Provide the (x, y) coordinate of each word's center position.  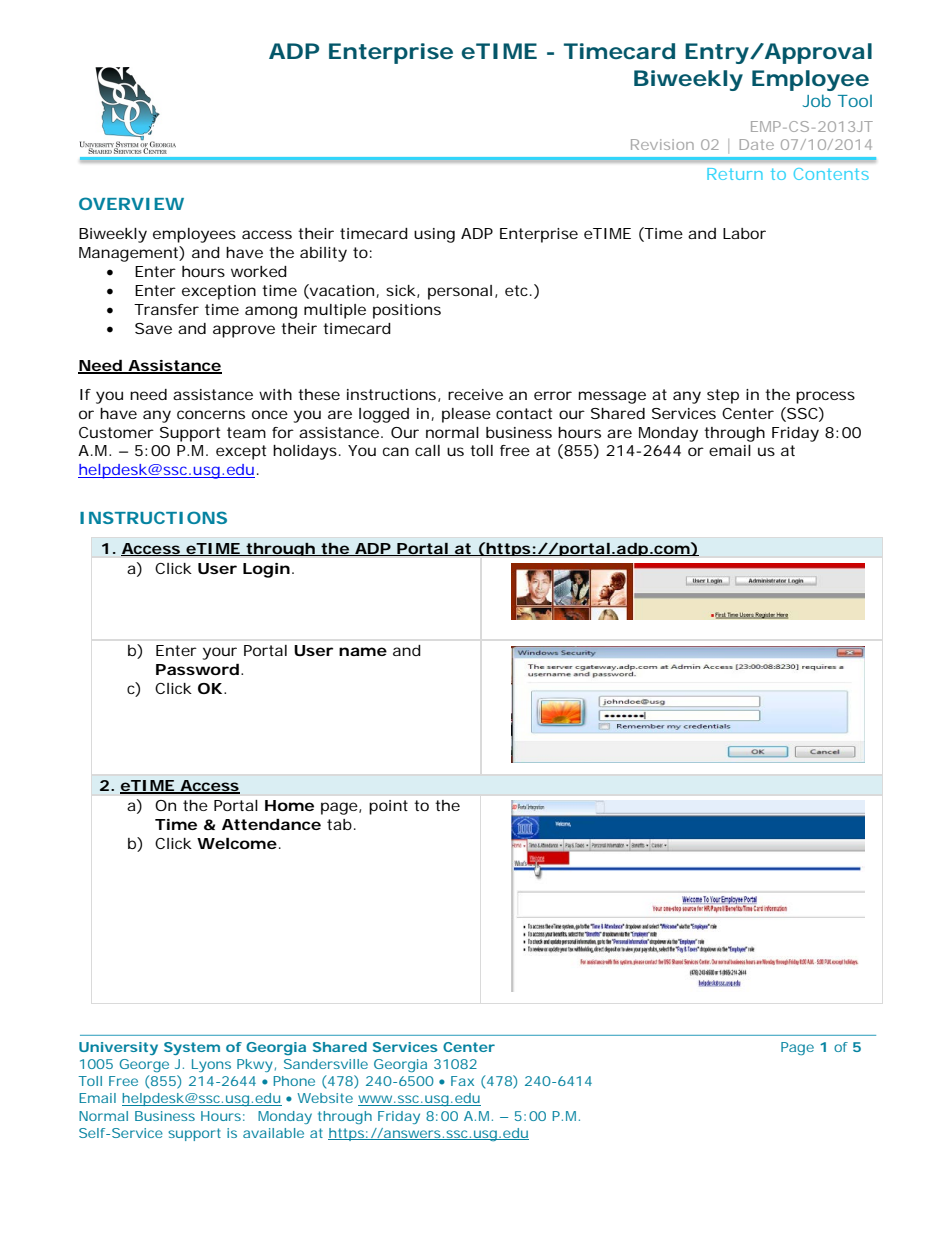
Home (289, 805)
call (427, 450)
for (283, 432)
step (723, 396)
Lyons (211, 1065)
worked (259, 271)
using (434, 235)
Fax (462, 1081)
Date (757, 144)
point (388, 807)
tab (339, 824)
